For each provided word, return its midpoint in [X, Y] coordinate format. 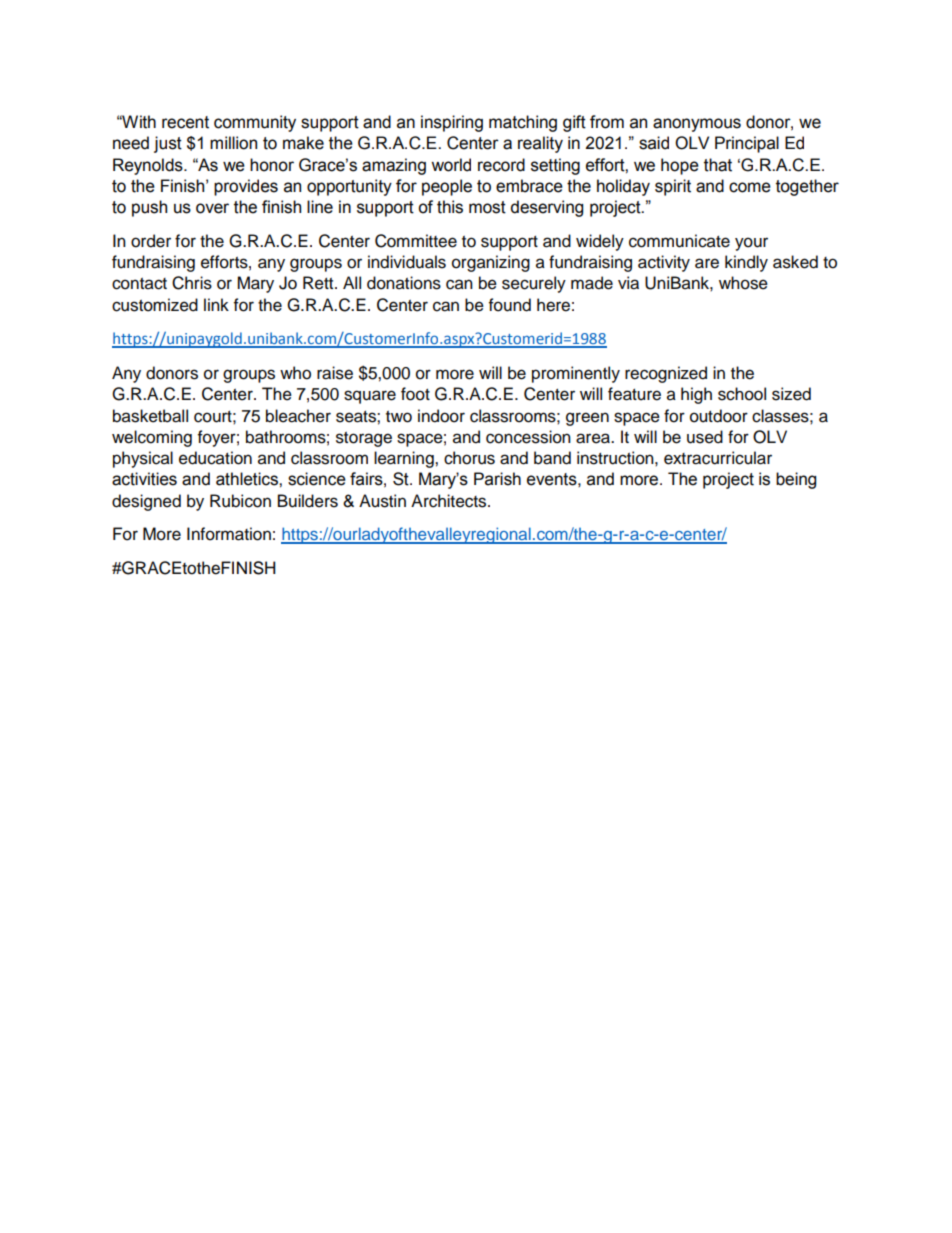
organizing [491, 263]
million [233, 143]
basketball [150, 416]
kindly [746, 263]
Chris [192, 283]
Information [229, 534]
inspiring [452, 123]
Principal [747, 144]
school [742, 394]
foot [415, 394]
